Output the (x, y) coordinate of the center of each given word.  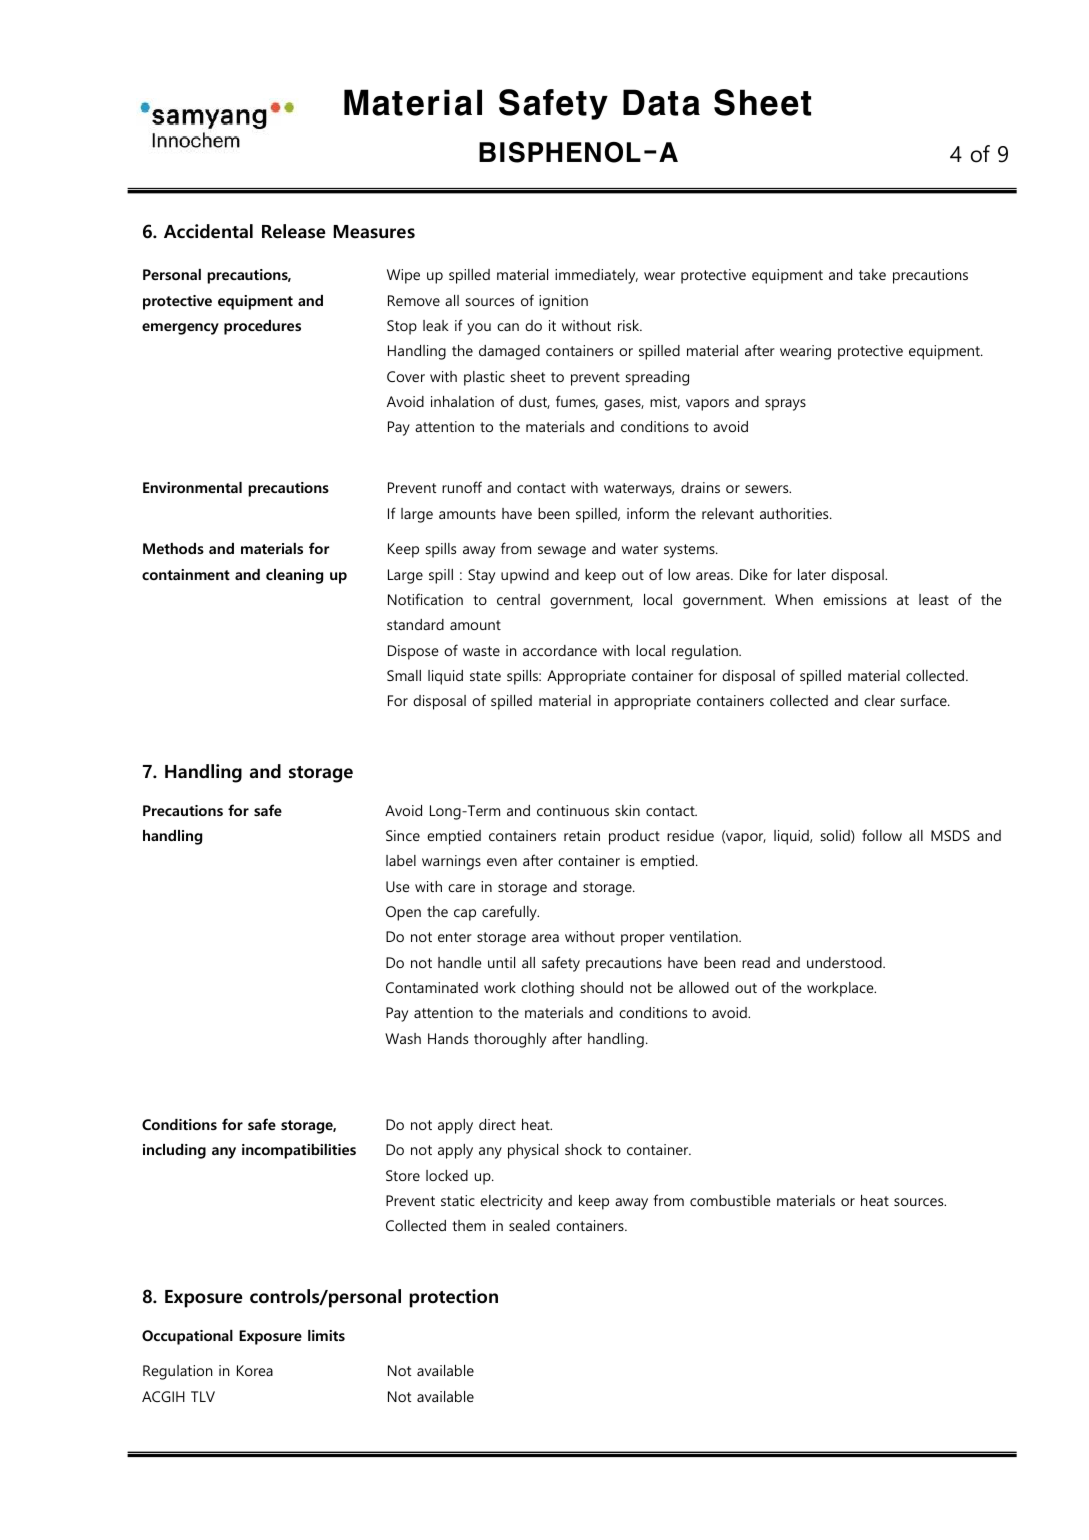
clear (879, 700)
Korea (255, 1370)
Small (404, 675)
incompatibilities (299, 1151)
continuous (573, 810)
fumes (577, 402)
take (872, 274)
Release (293, 231)
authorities (795, 513)
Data (661, 102)
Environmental (192, 487)
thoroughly (510, 1040)
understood (845, 962)
